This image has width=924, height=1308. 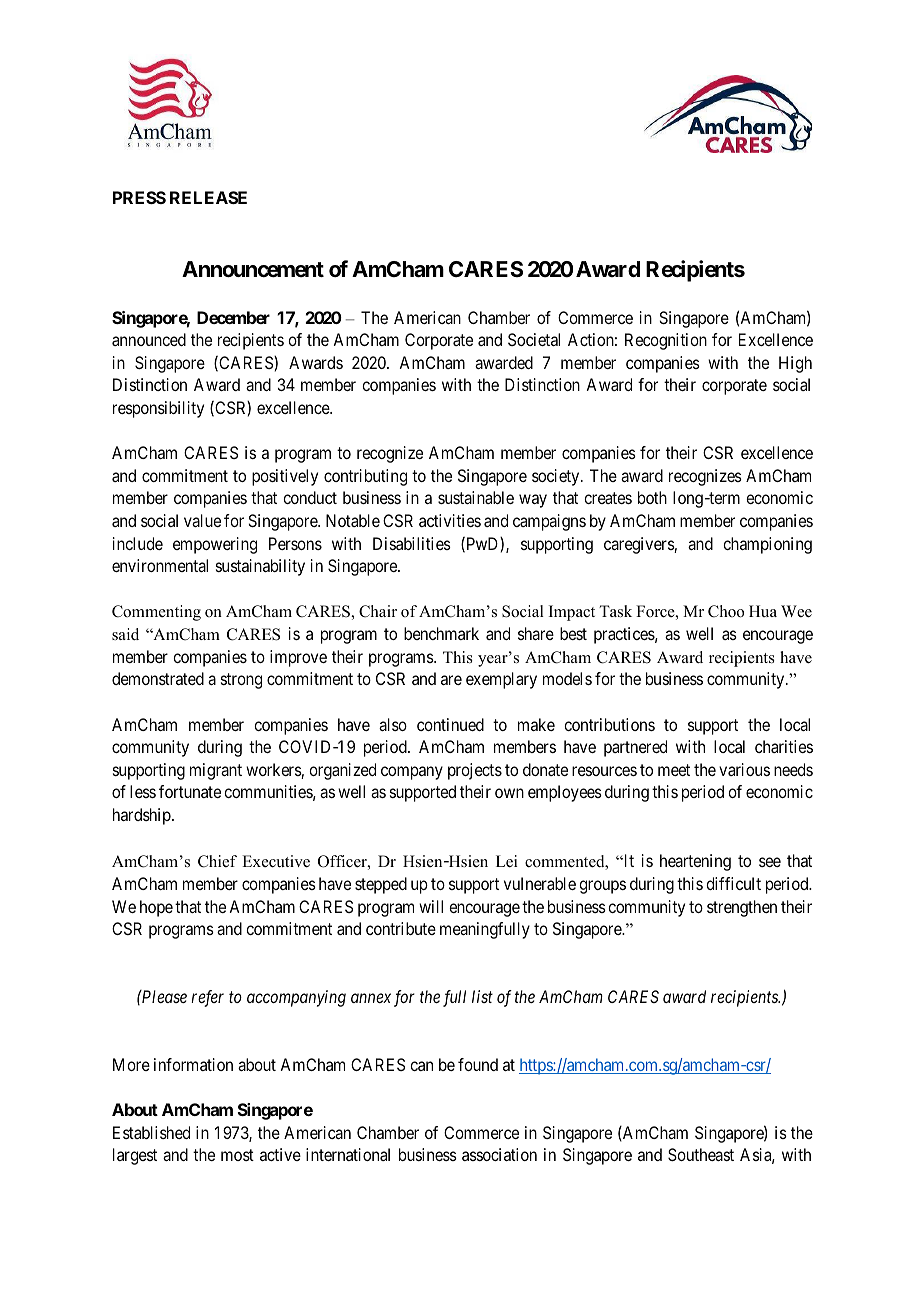 I want to click on Lei, so click(x=506, y=861).
